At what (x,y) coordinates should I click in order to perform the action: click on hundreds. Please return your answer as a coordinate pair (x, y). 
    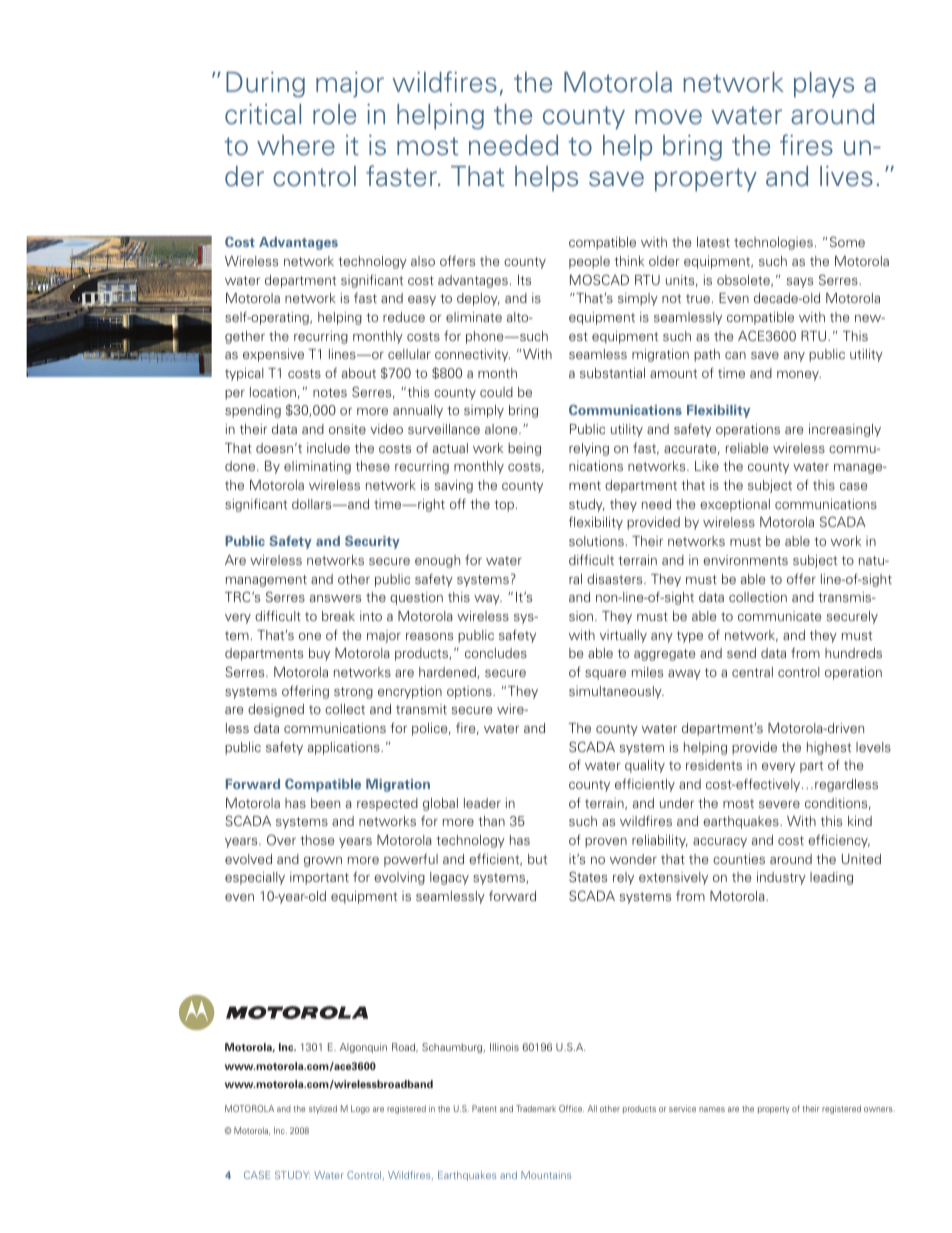
    Looking at the image, I should click on (853, 653).
